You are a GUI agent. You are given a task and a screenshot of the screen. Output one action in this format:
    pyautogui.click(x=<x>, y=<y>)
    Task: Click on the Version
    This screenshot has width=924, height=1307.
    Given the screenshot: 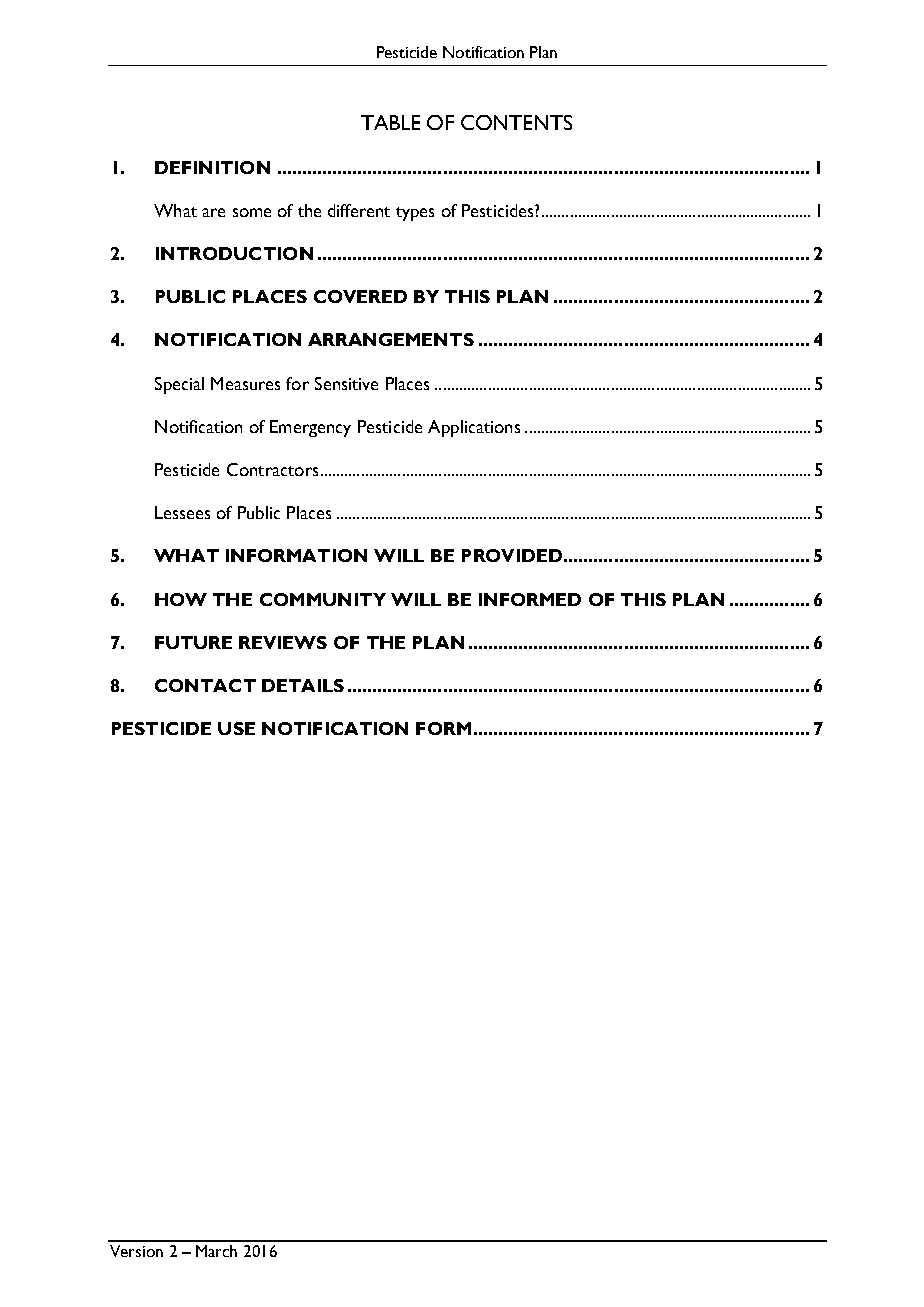 What is the action you would take?
    pyautogui.click(x=136, y=1251)
